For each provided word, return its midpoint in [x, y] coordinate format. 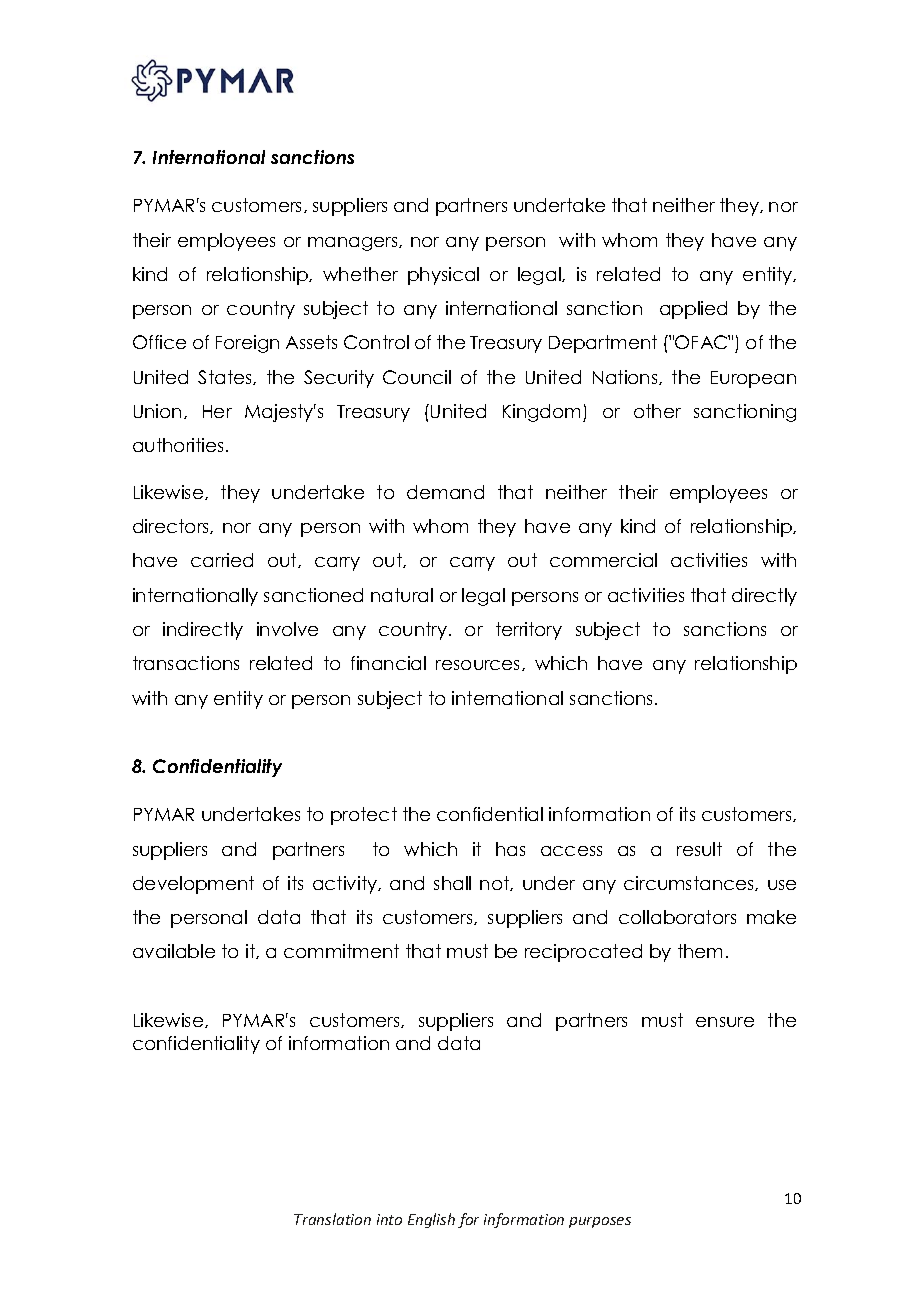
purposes [600, 1222]
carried [222, 560]
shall [452, 883]
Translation [332, 1219]
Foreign [247, 344]
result [699, 849]
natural [402, 595]
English [431, 1220]
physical [443, 276]
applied [693, 310]
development [193, 885]
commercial [603, 560]
